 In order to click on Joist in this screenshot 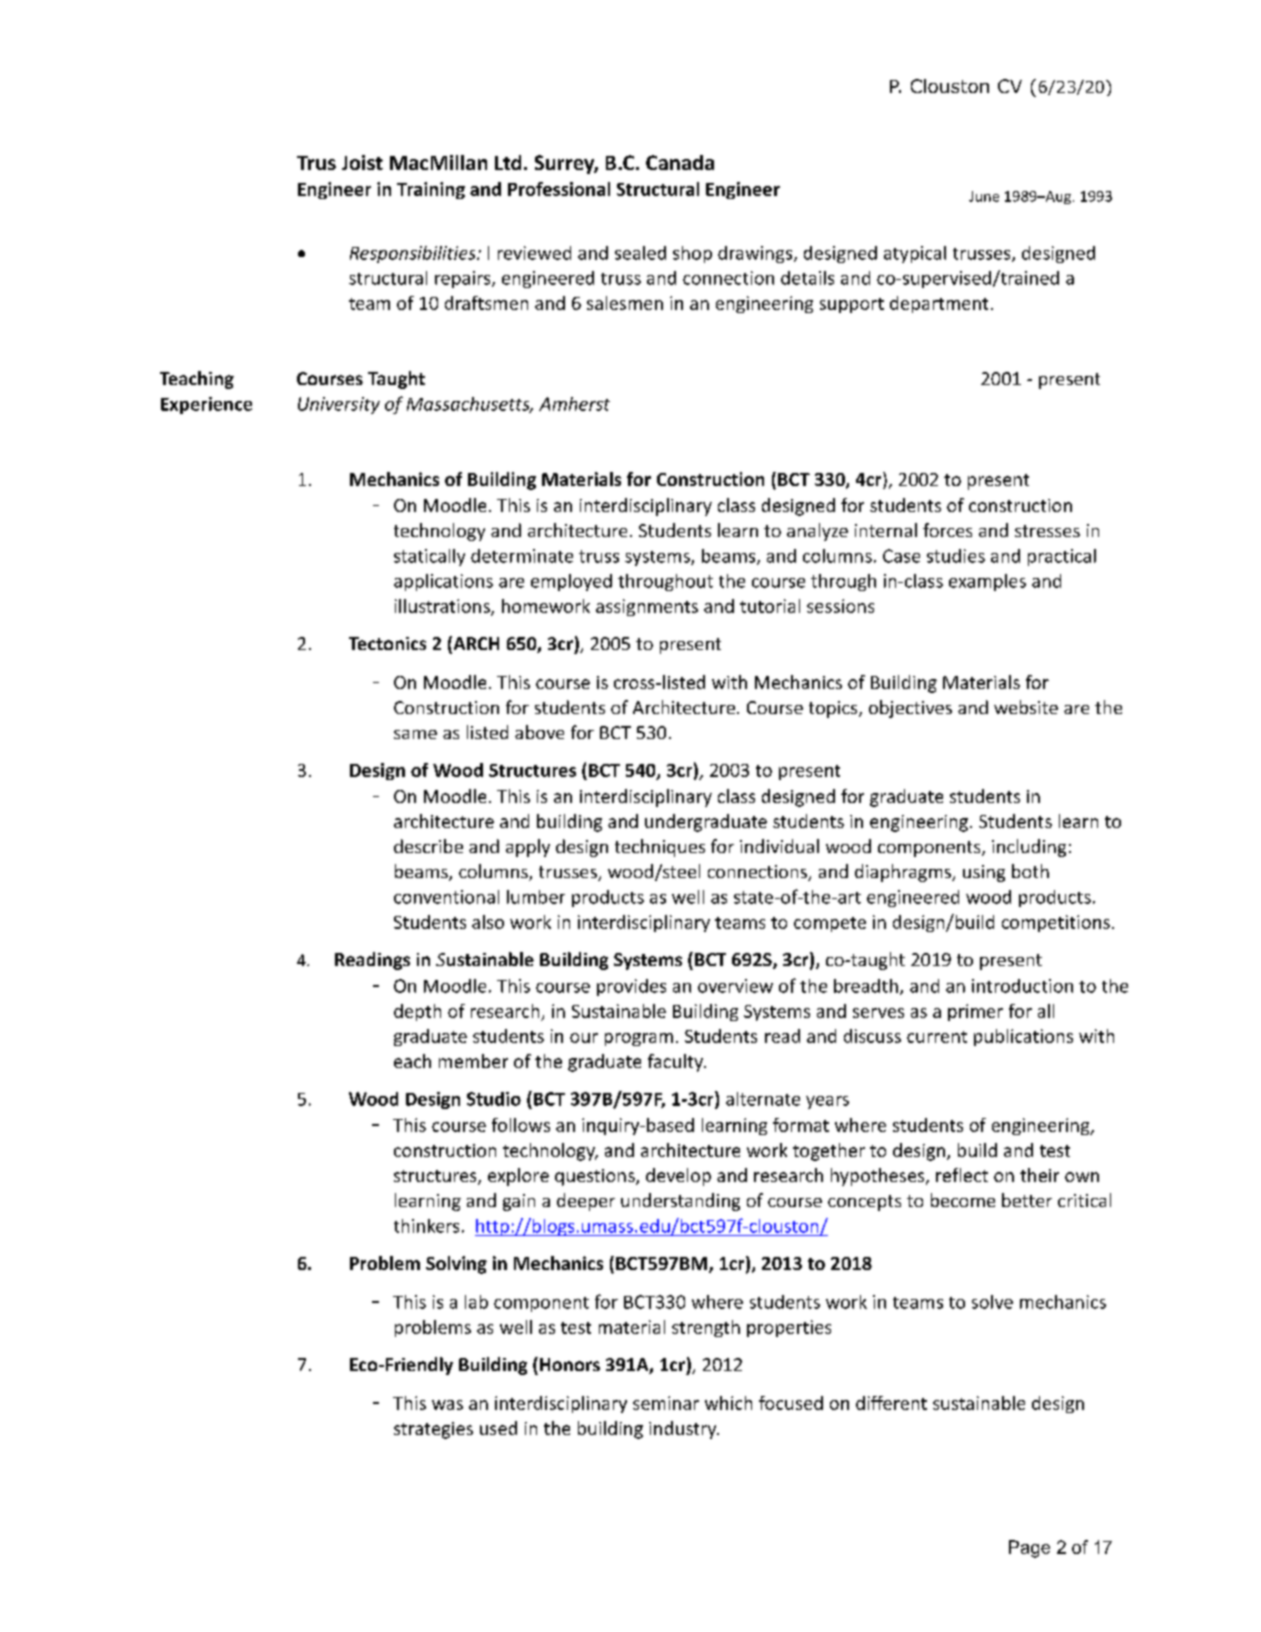, I will do `click(362, 162)`.
